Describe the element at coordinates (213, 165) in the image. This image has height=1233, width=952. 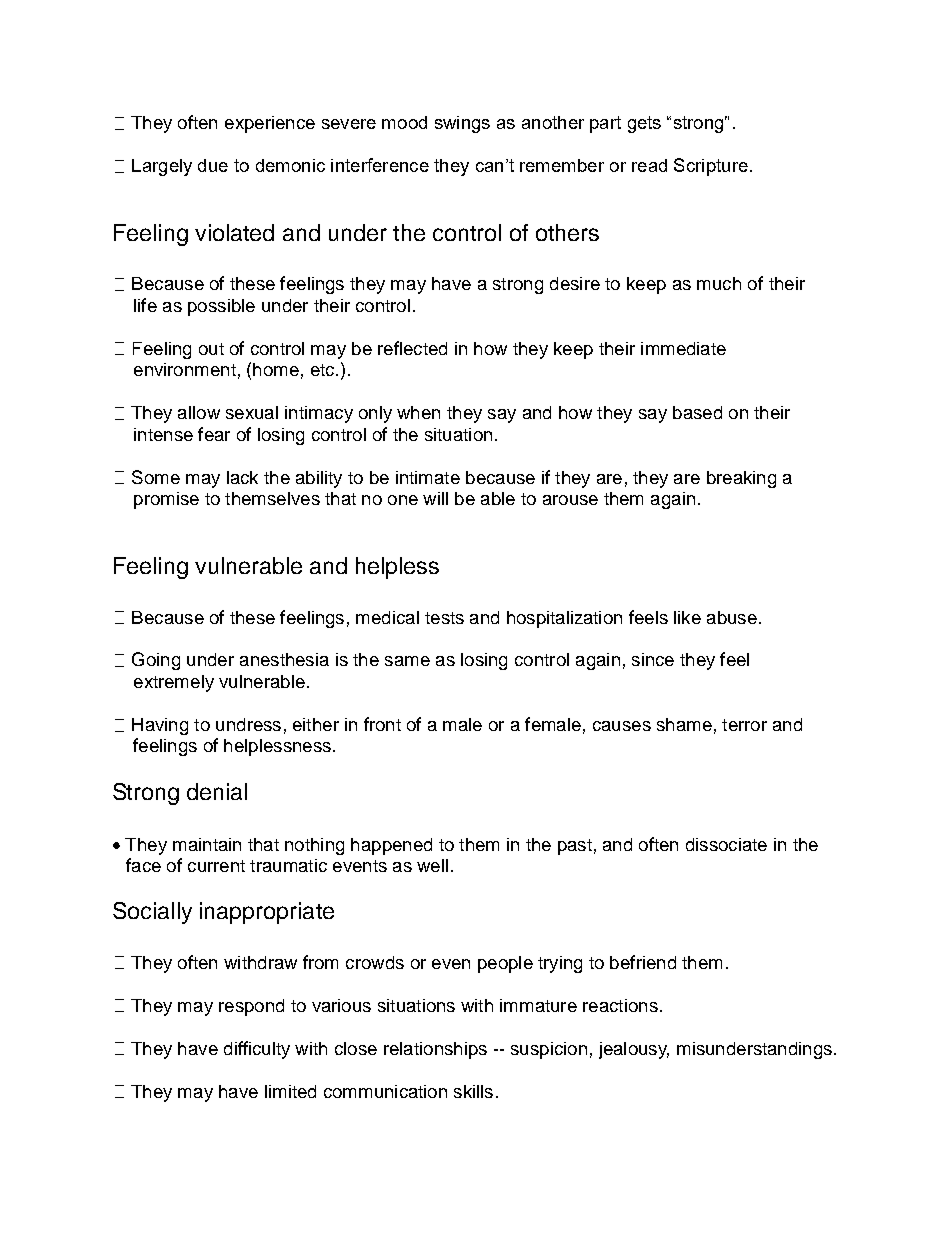
I see `due` at that location.
